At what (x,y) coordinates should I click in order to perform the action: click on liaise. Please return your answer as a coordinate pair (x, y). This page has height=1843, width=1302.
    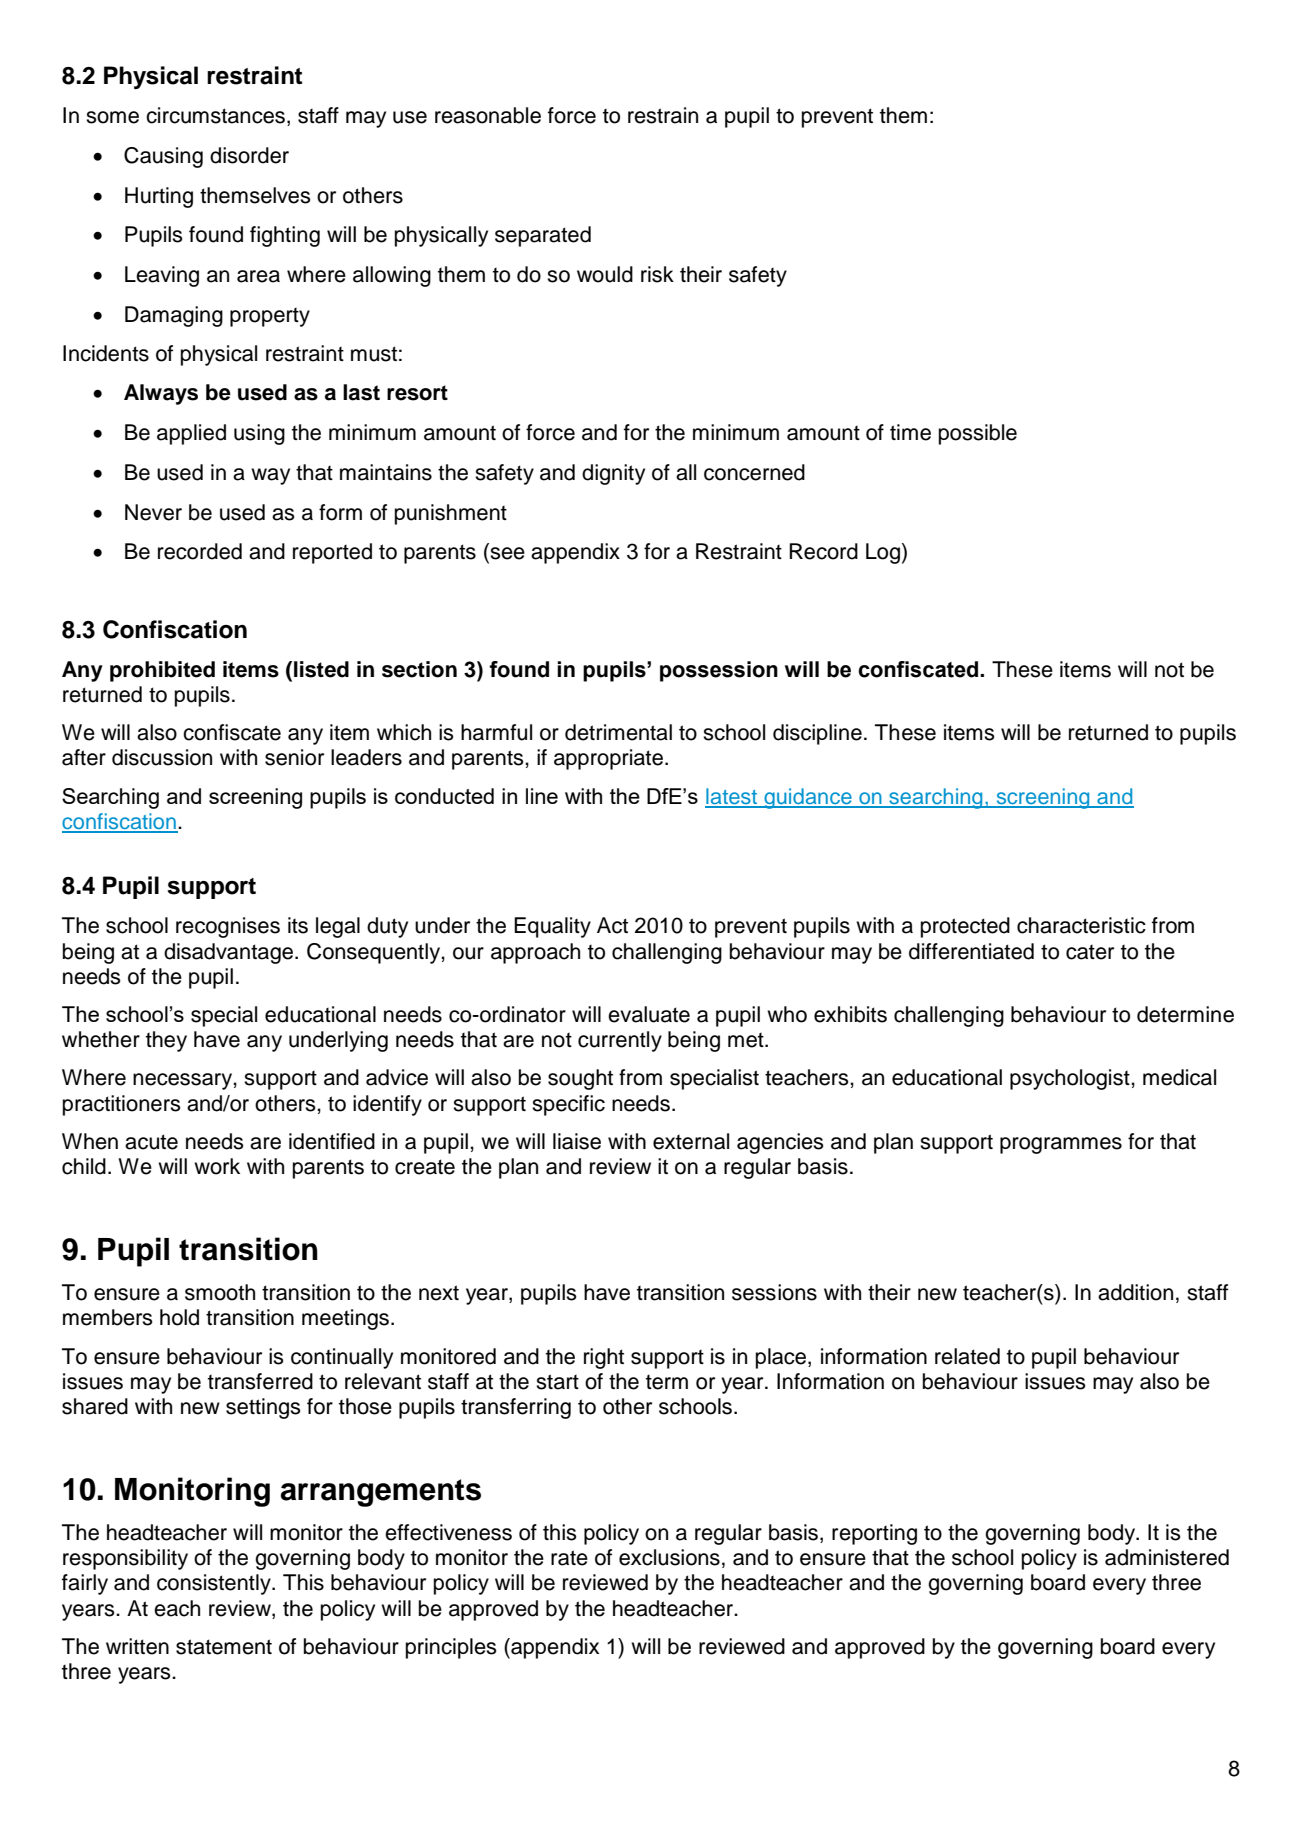
    Looking at the image, I should click on (577, 1141).
